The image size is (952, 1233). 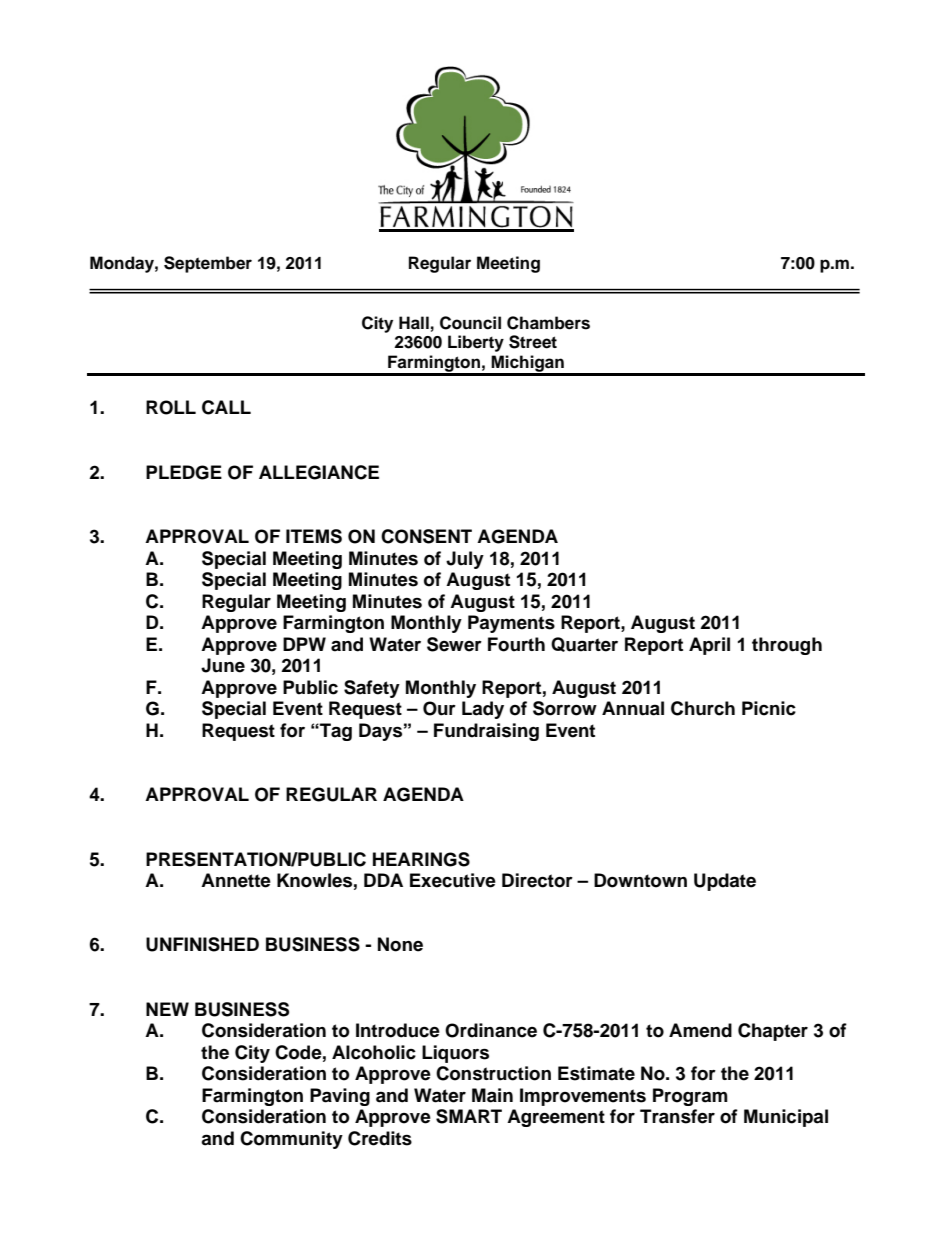 What do you see at coordinates (426, 536) in the screenshot?
I see `CONSENT` at bounding box center [426, 536].
